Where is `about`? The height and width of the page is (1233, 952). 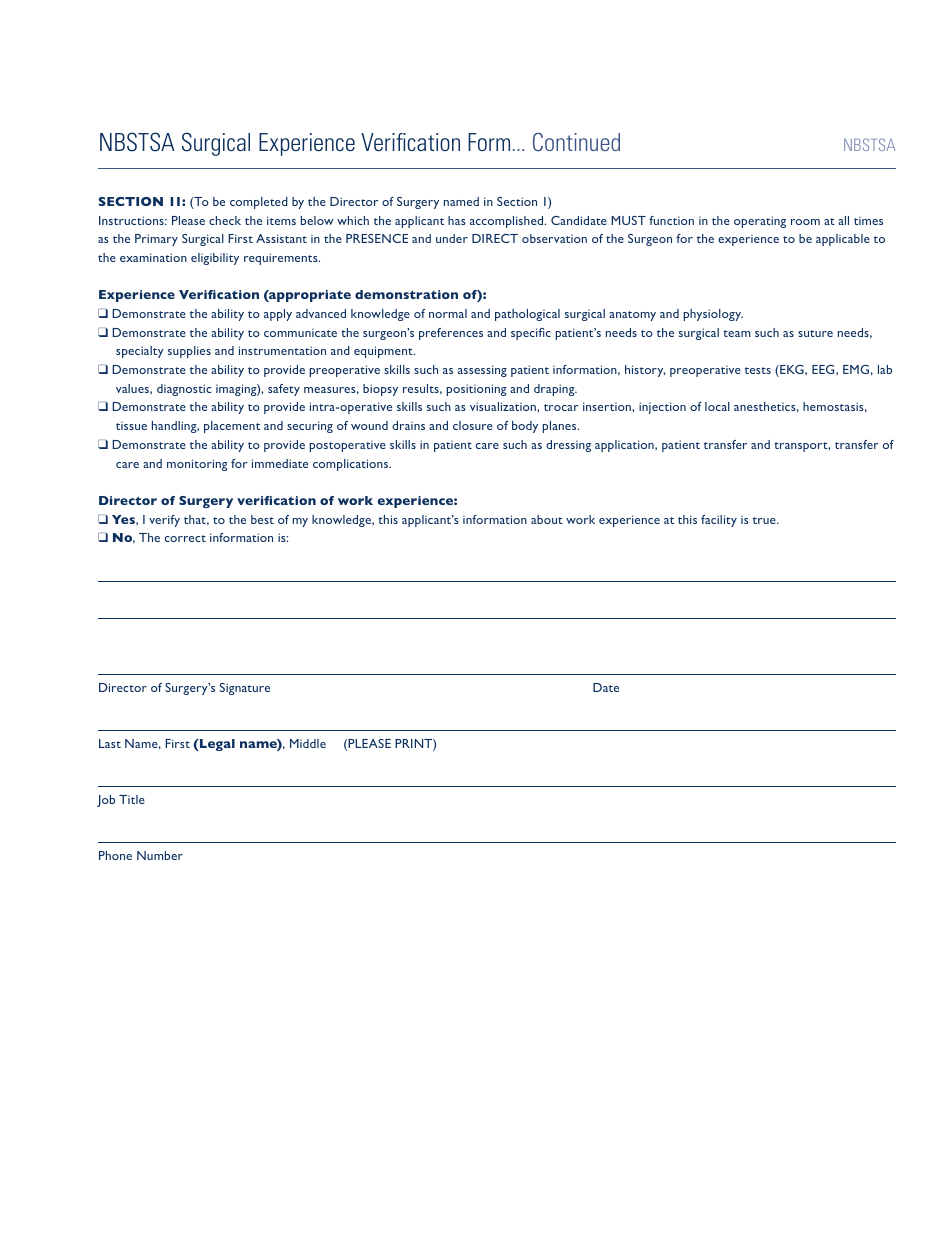 about is located at coordinates (547, 519).
